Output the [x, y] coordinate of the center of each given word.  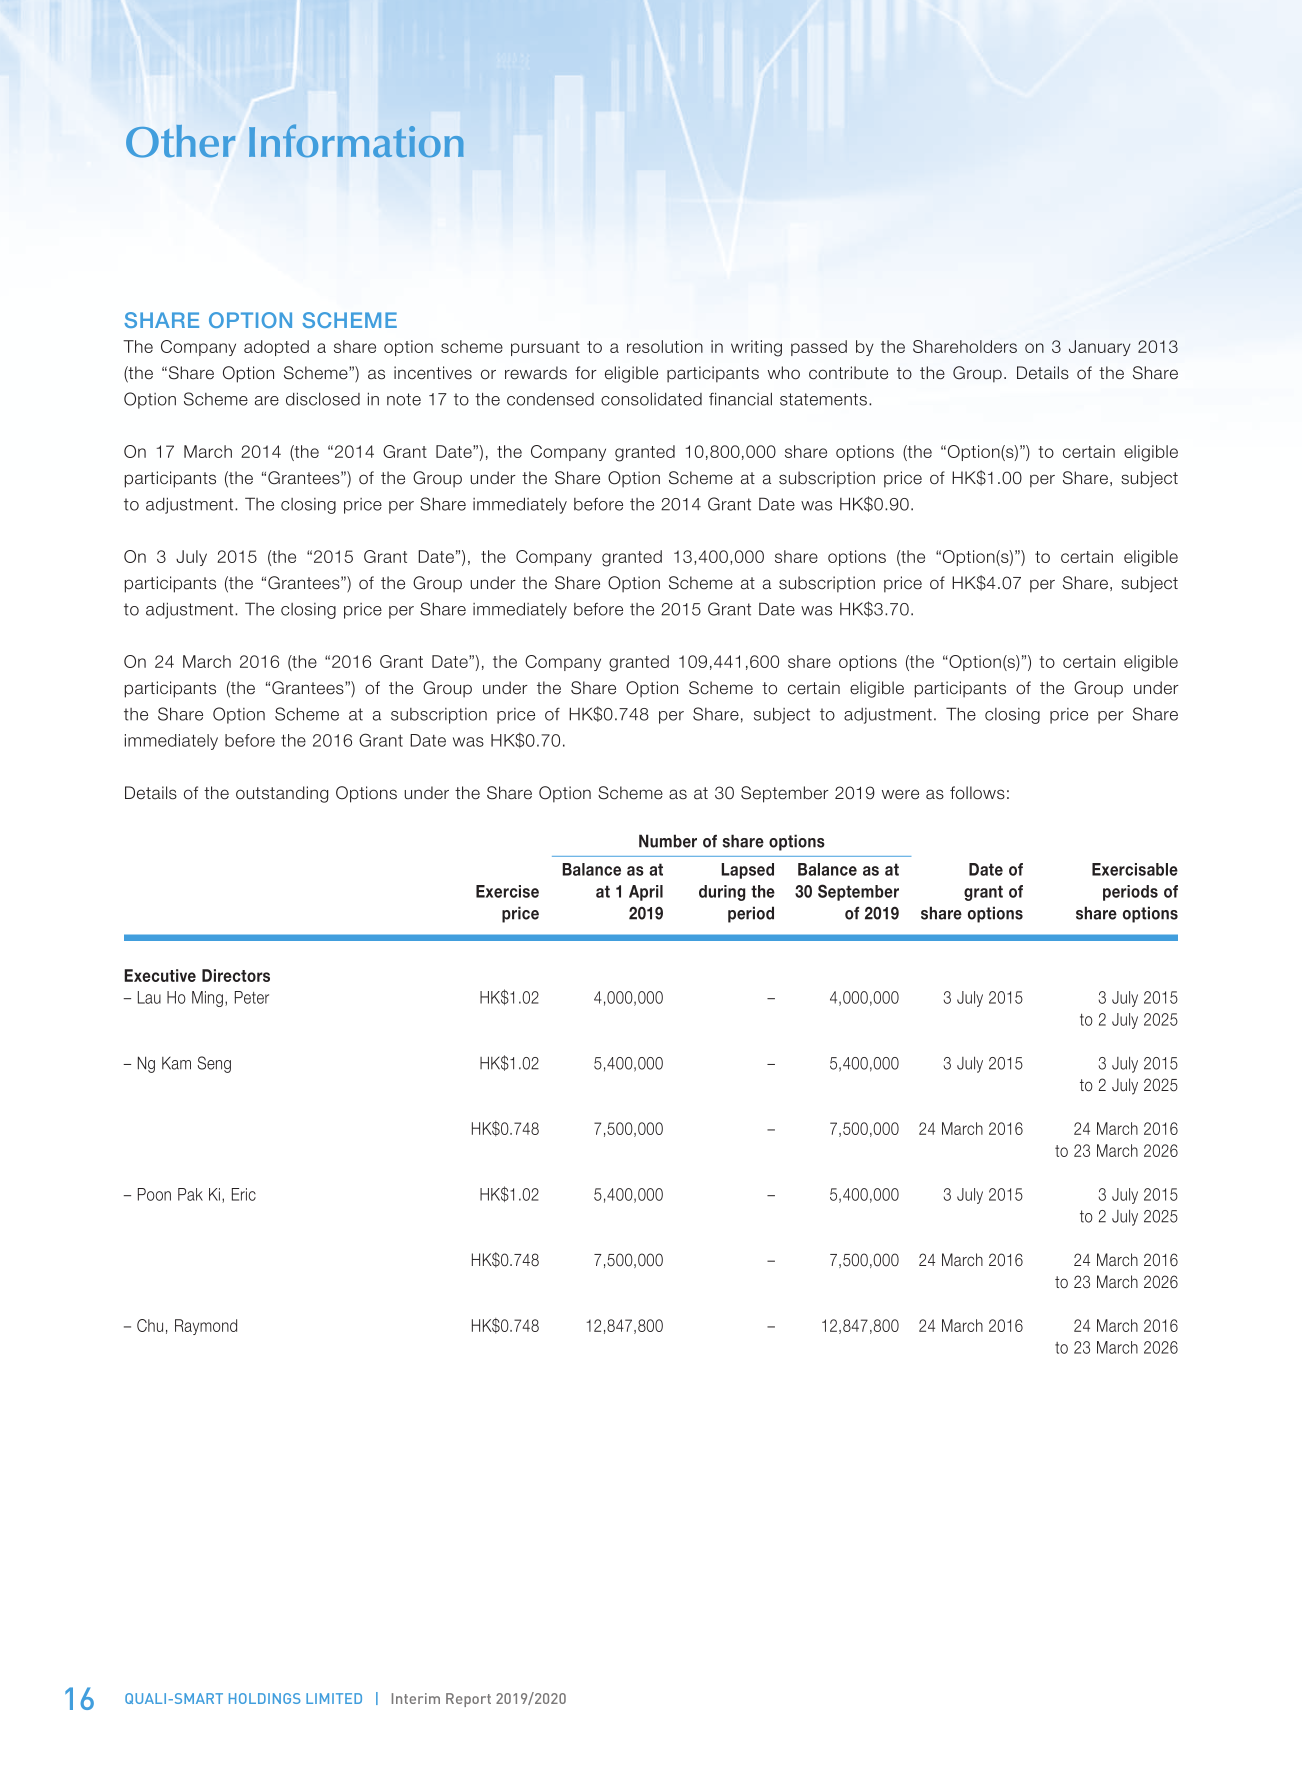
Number [668, 841]
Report [468, 1700]
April [646, 893]
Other [180, 141]
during [722, 893]
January [1100, 348]
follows [977, 793]
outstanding [282, 794]
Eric [244, 1194]
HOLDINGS [264, 1698]
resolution [665, 346]
